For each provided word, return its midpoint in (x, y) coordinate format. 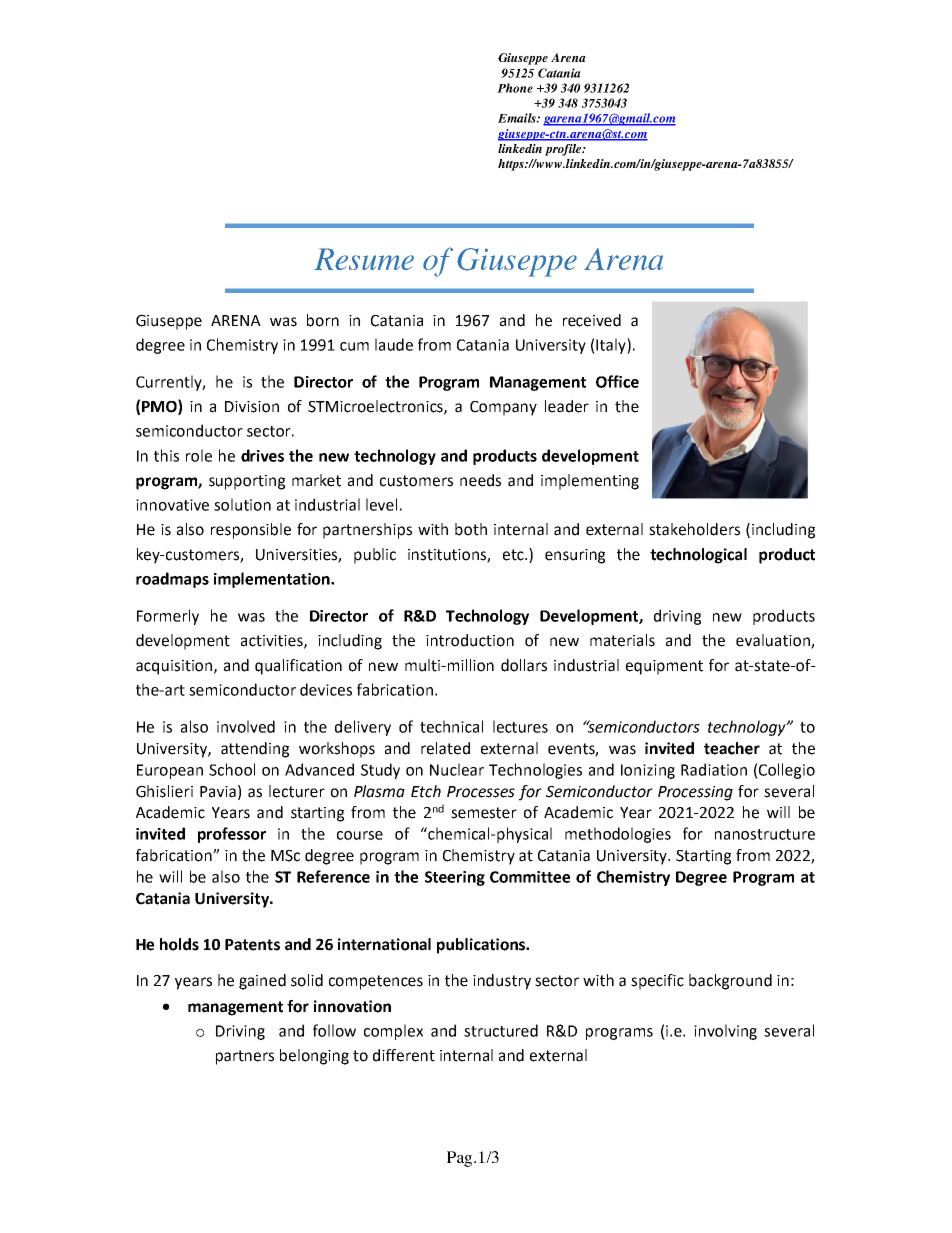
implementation (273, 580)
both (471, 529)
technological (698, 556)
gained (262, 982)
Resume (364, 259)
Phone (515, 88)
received (592, 320)
